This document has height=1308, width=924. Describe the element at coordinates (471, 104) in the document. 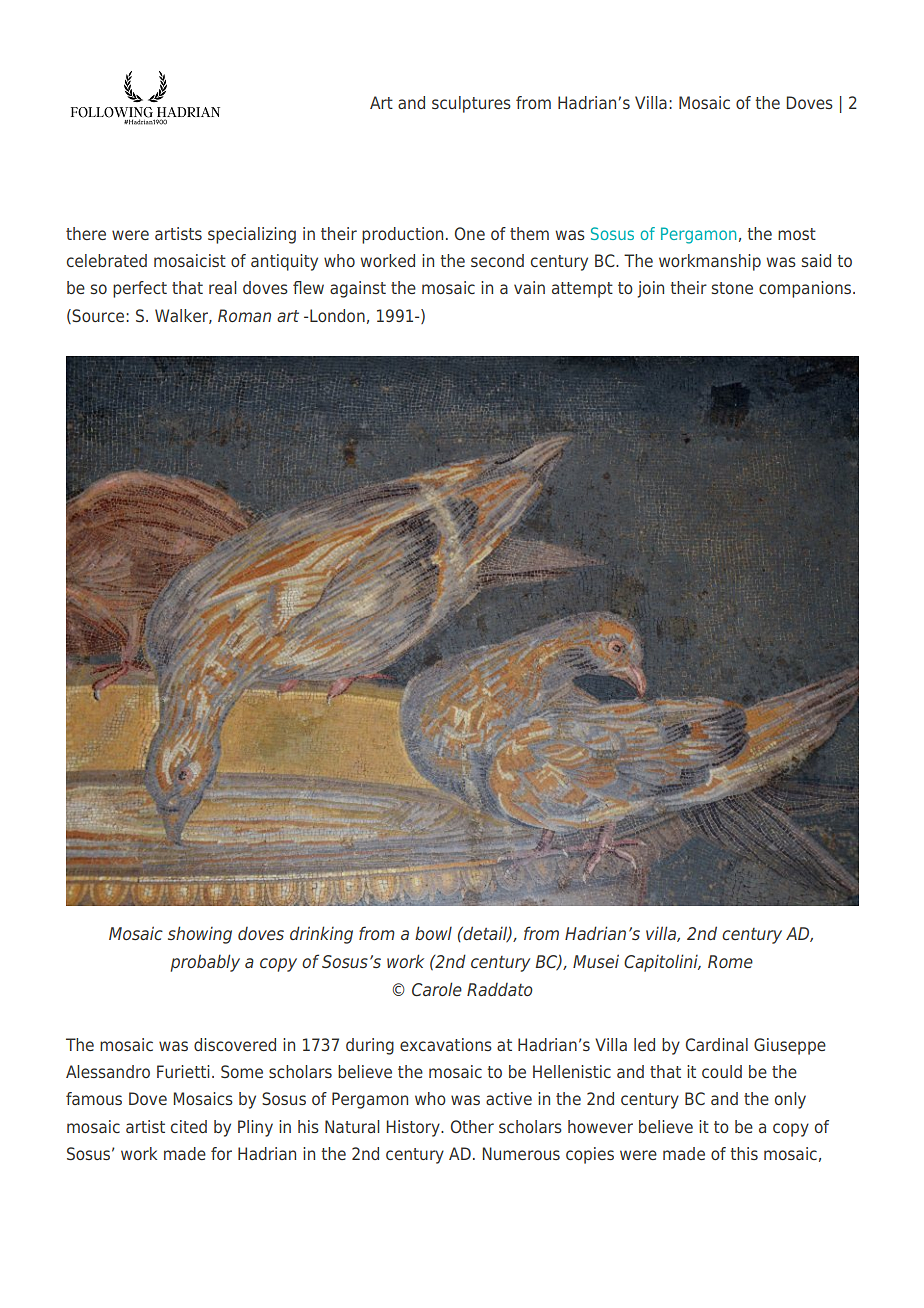

I see `sculptures` at that location.
